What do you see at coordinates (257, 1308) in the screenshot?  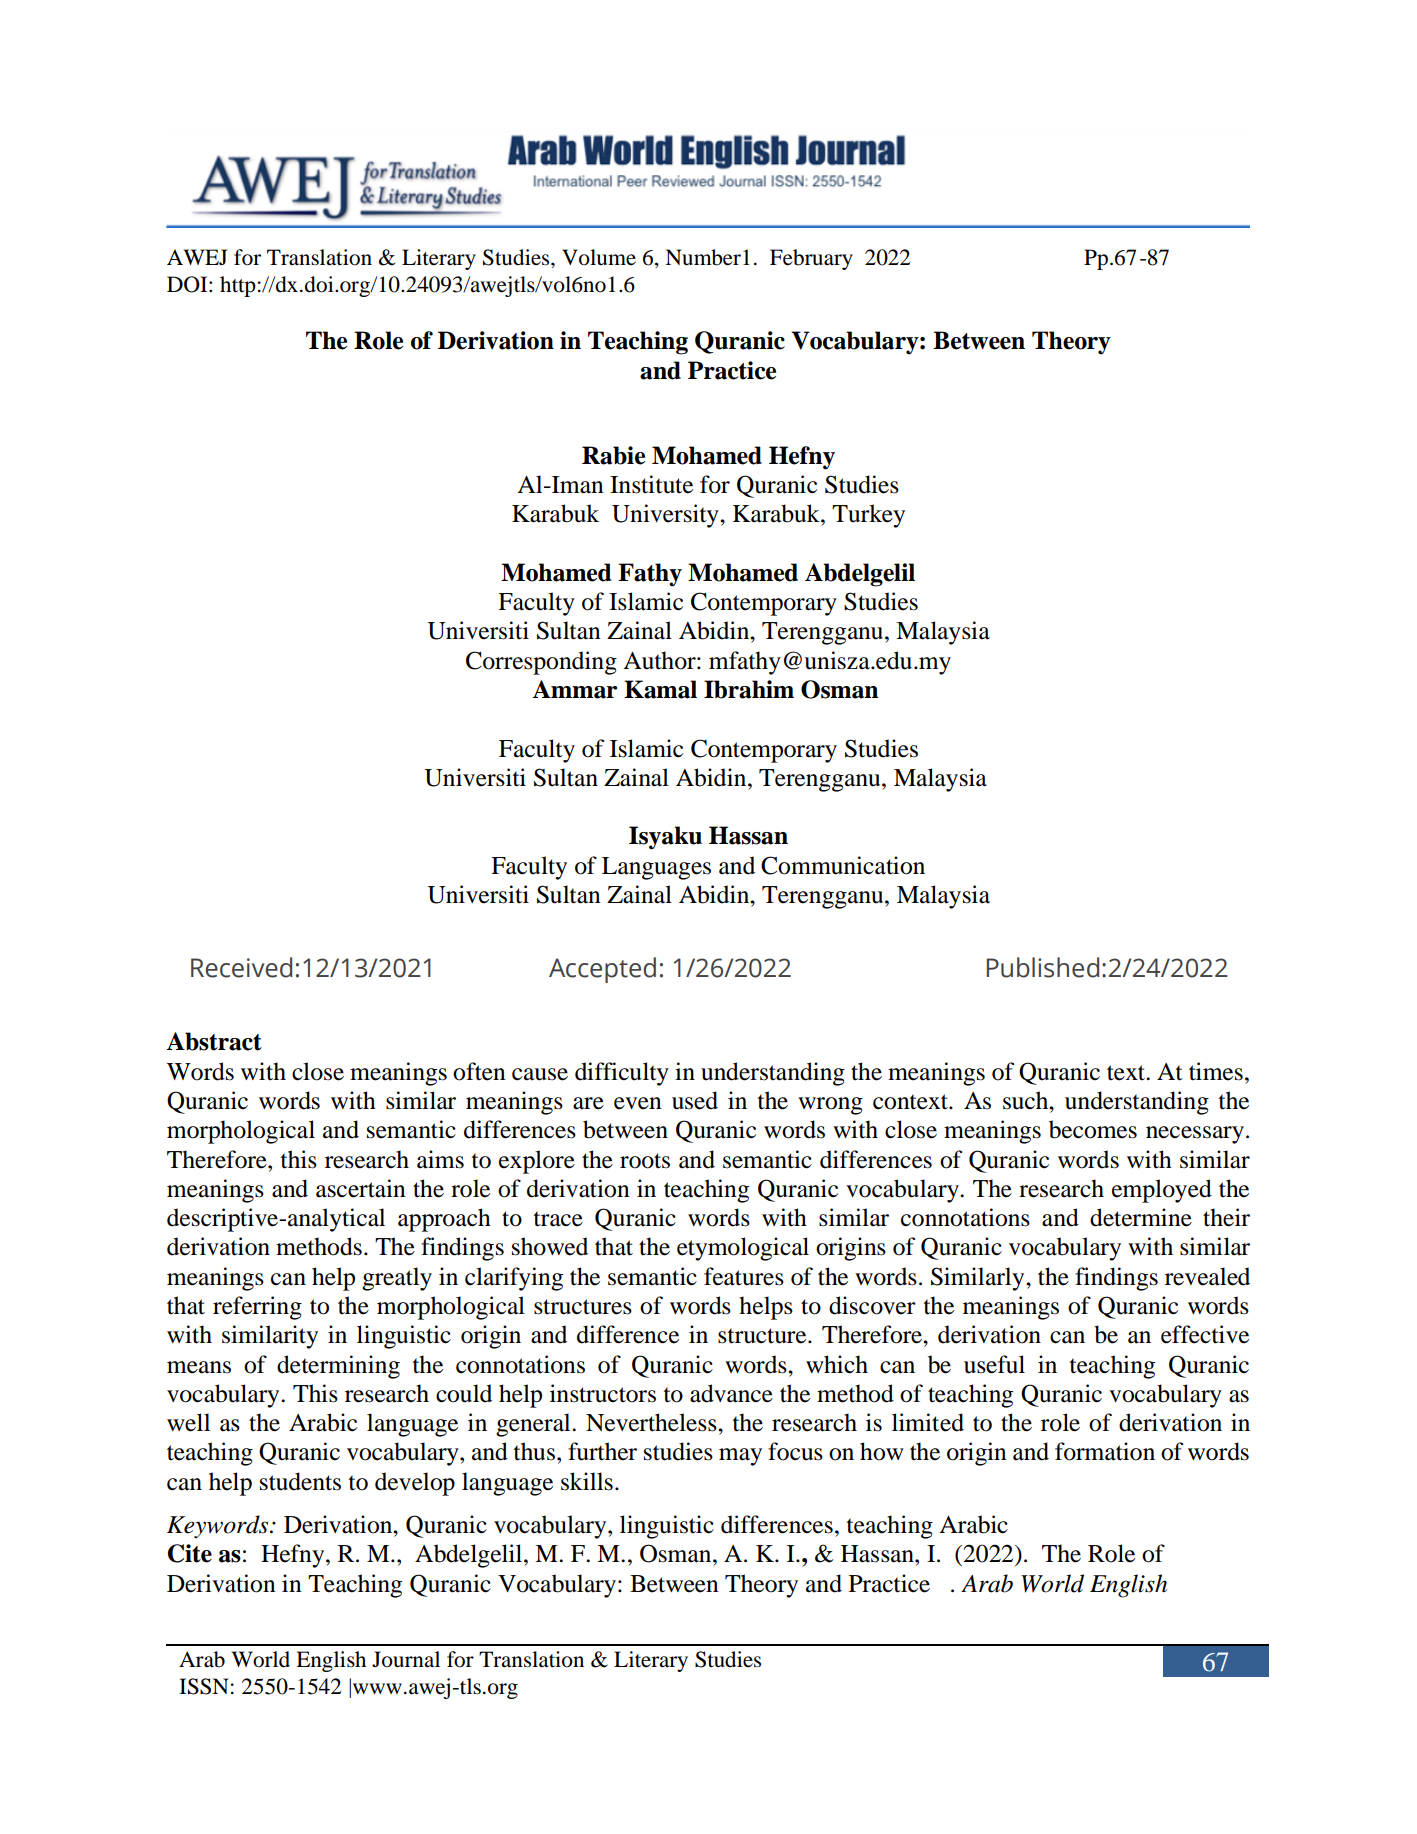 I see `referring` at bounding box center [257, 1308].
